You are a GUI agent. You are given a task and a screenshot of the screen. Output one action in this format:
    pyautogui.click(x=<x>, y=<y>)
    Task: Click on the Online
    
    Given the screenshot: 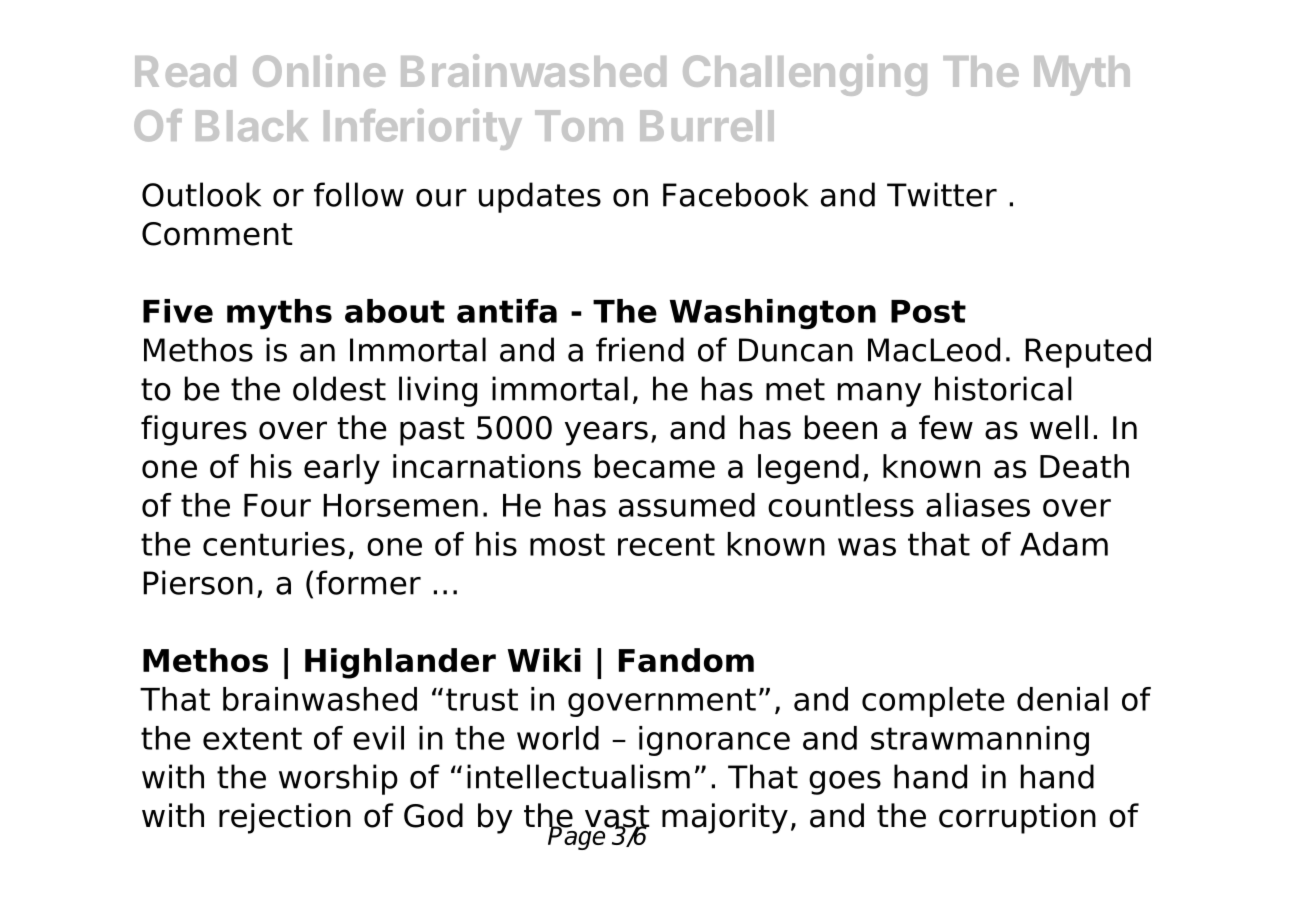 What is the action you would take?
    pyautogui.click(x=319, y=70)
